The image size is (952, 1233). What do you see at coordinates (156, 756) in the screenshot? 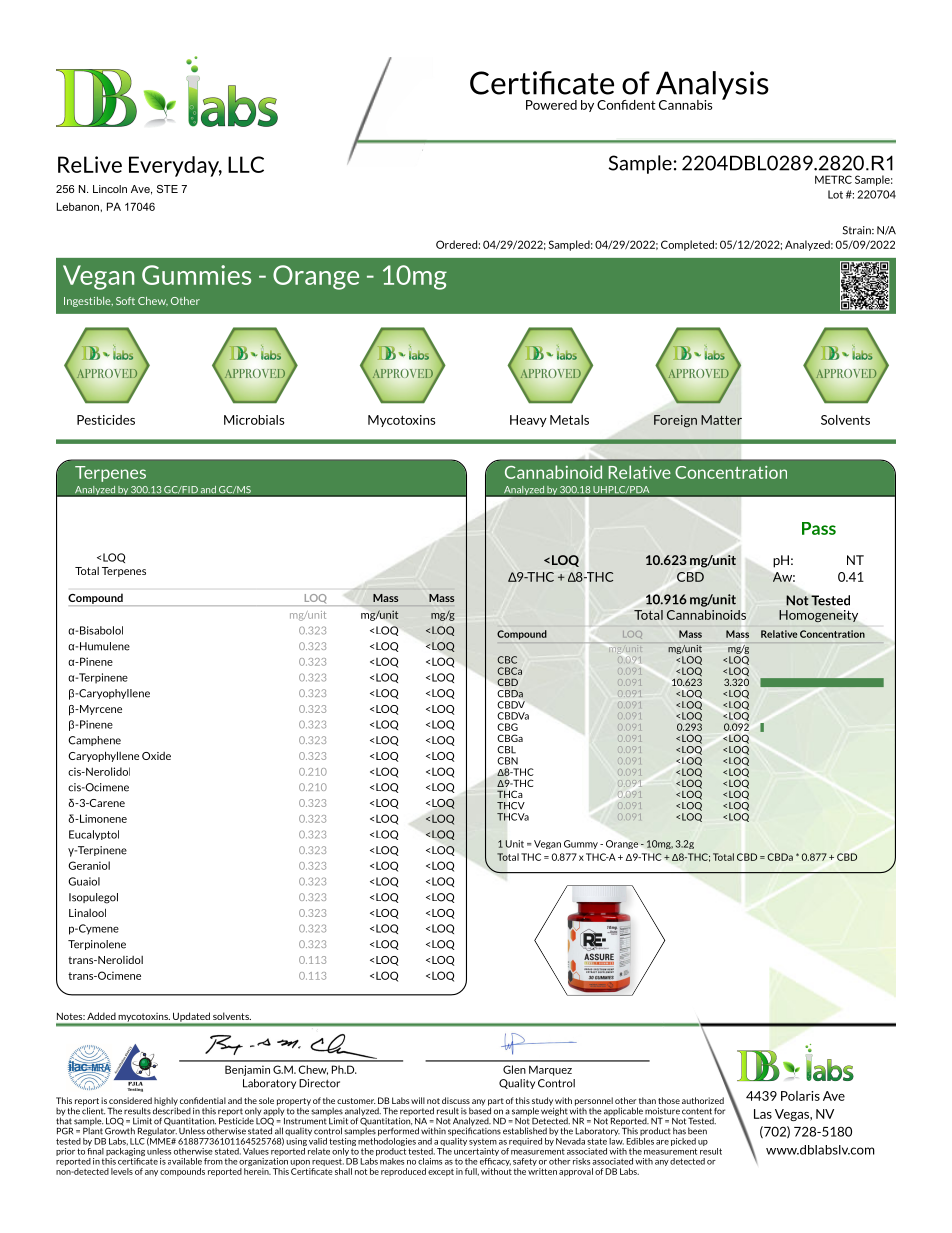
I see `Oxide` at bounding box center [156, 756].
